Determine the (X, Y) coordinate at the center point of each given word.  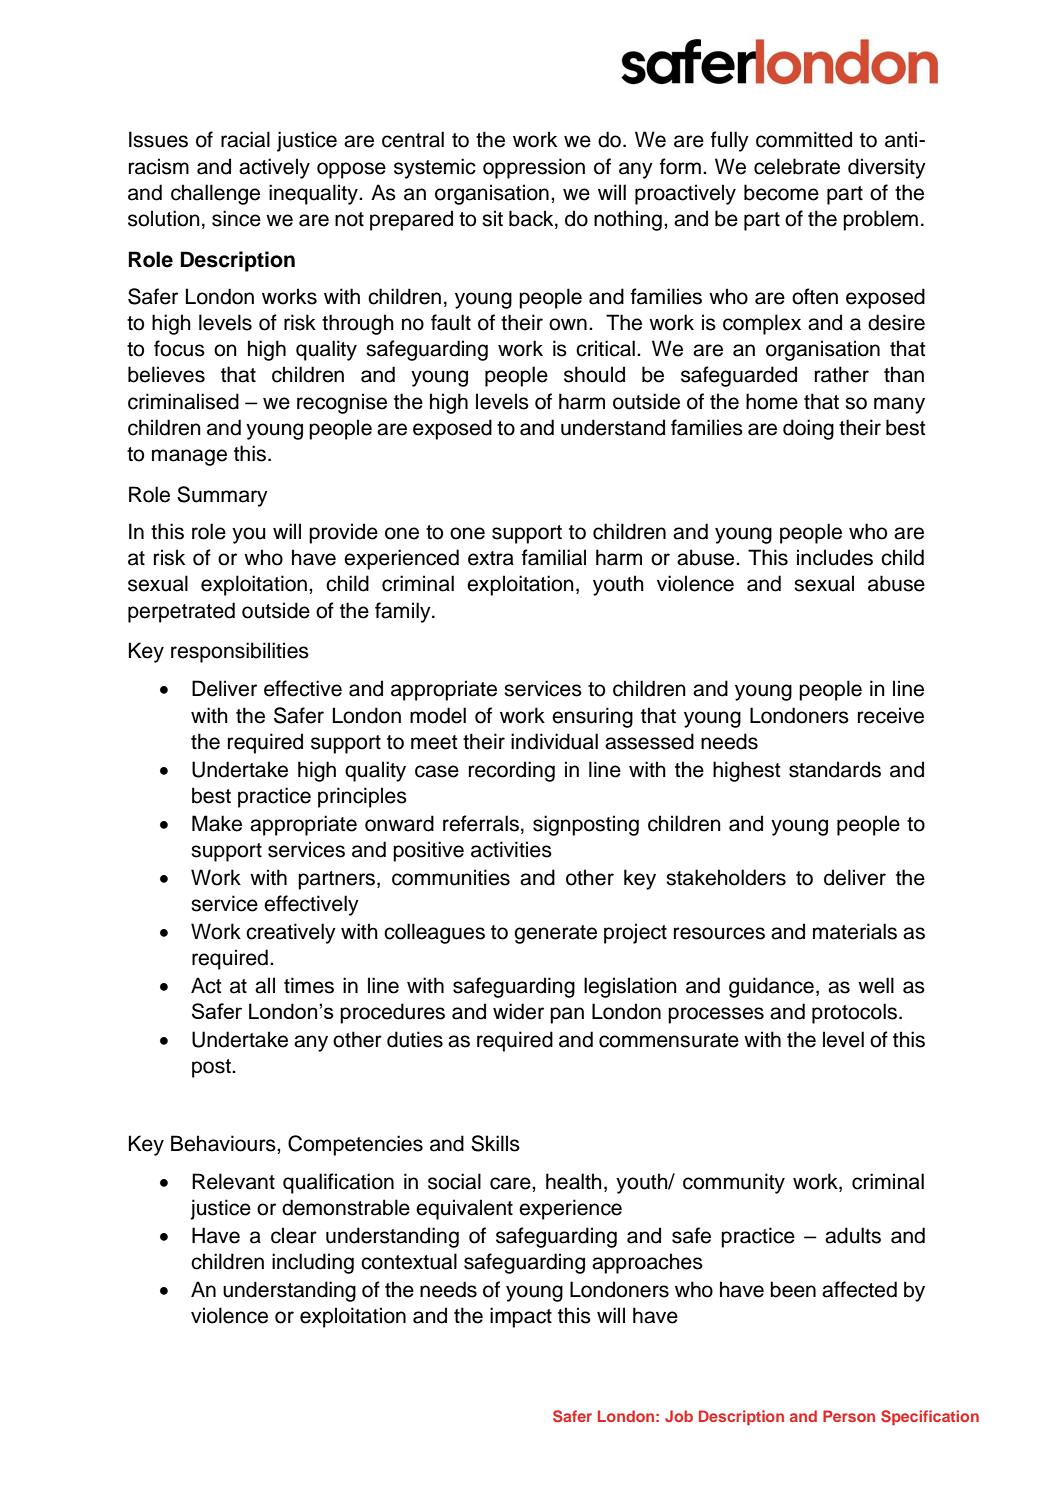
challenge (215, 194)
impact (521, 1317)
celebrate (797, 166)
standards (835, 769)
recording (512, 771)
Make (217, 823)
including (313, 1263)
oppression (534, 168)
